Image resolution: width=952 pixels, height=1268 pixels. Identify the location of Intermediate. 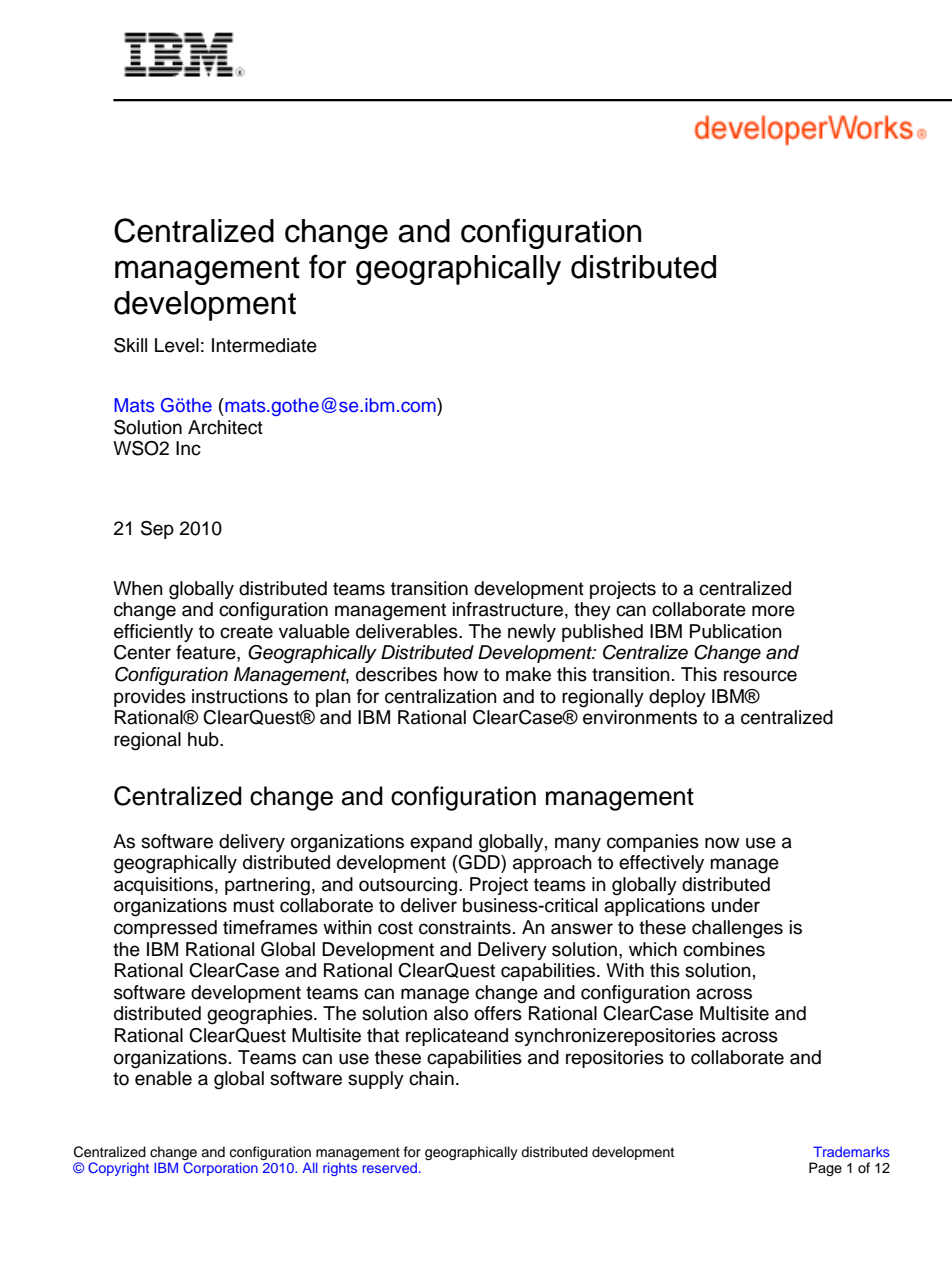
(264, 345).
